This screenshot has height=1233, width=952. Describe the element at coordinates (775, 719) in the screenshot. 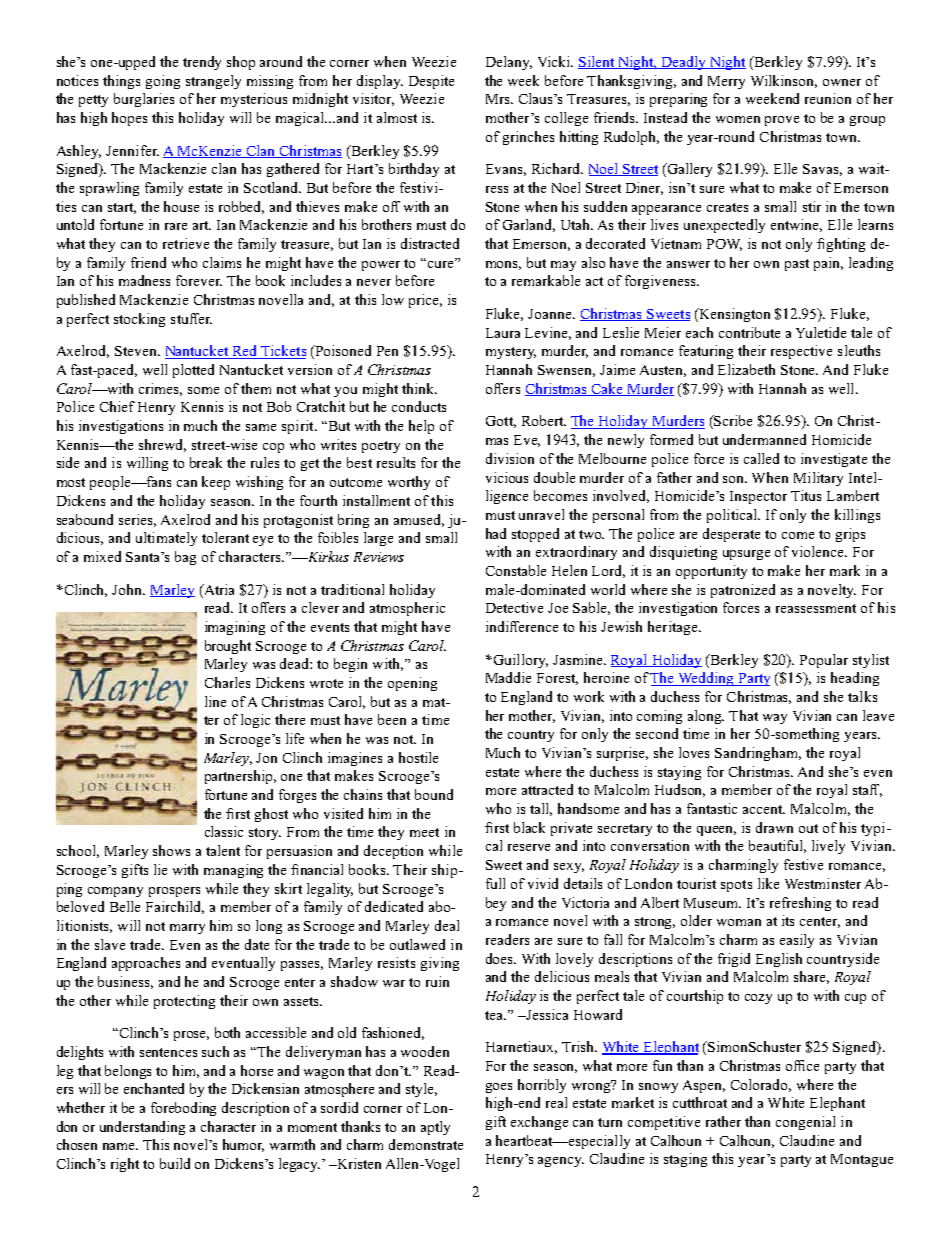

I see `way` at that location.
